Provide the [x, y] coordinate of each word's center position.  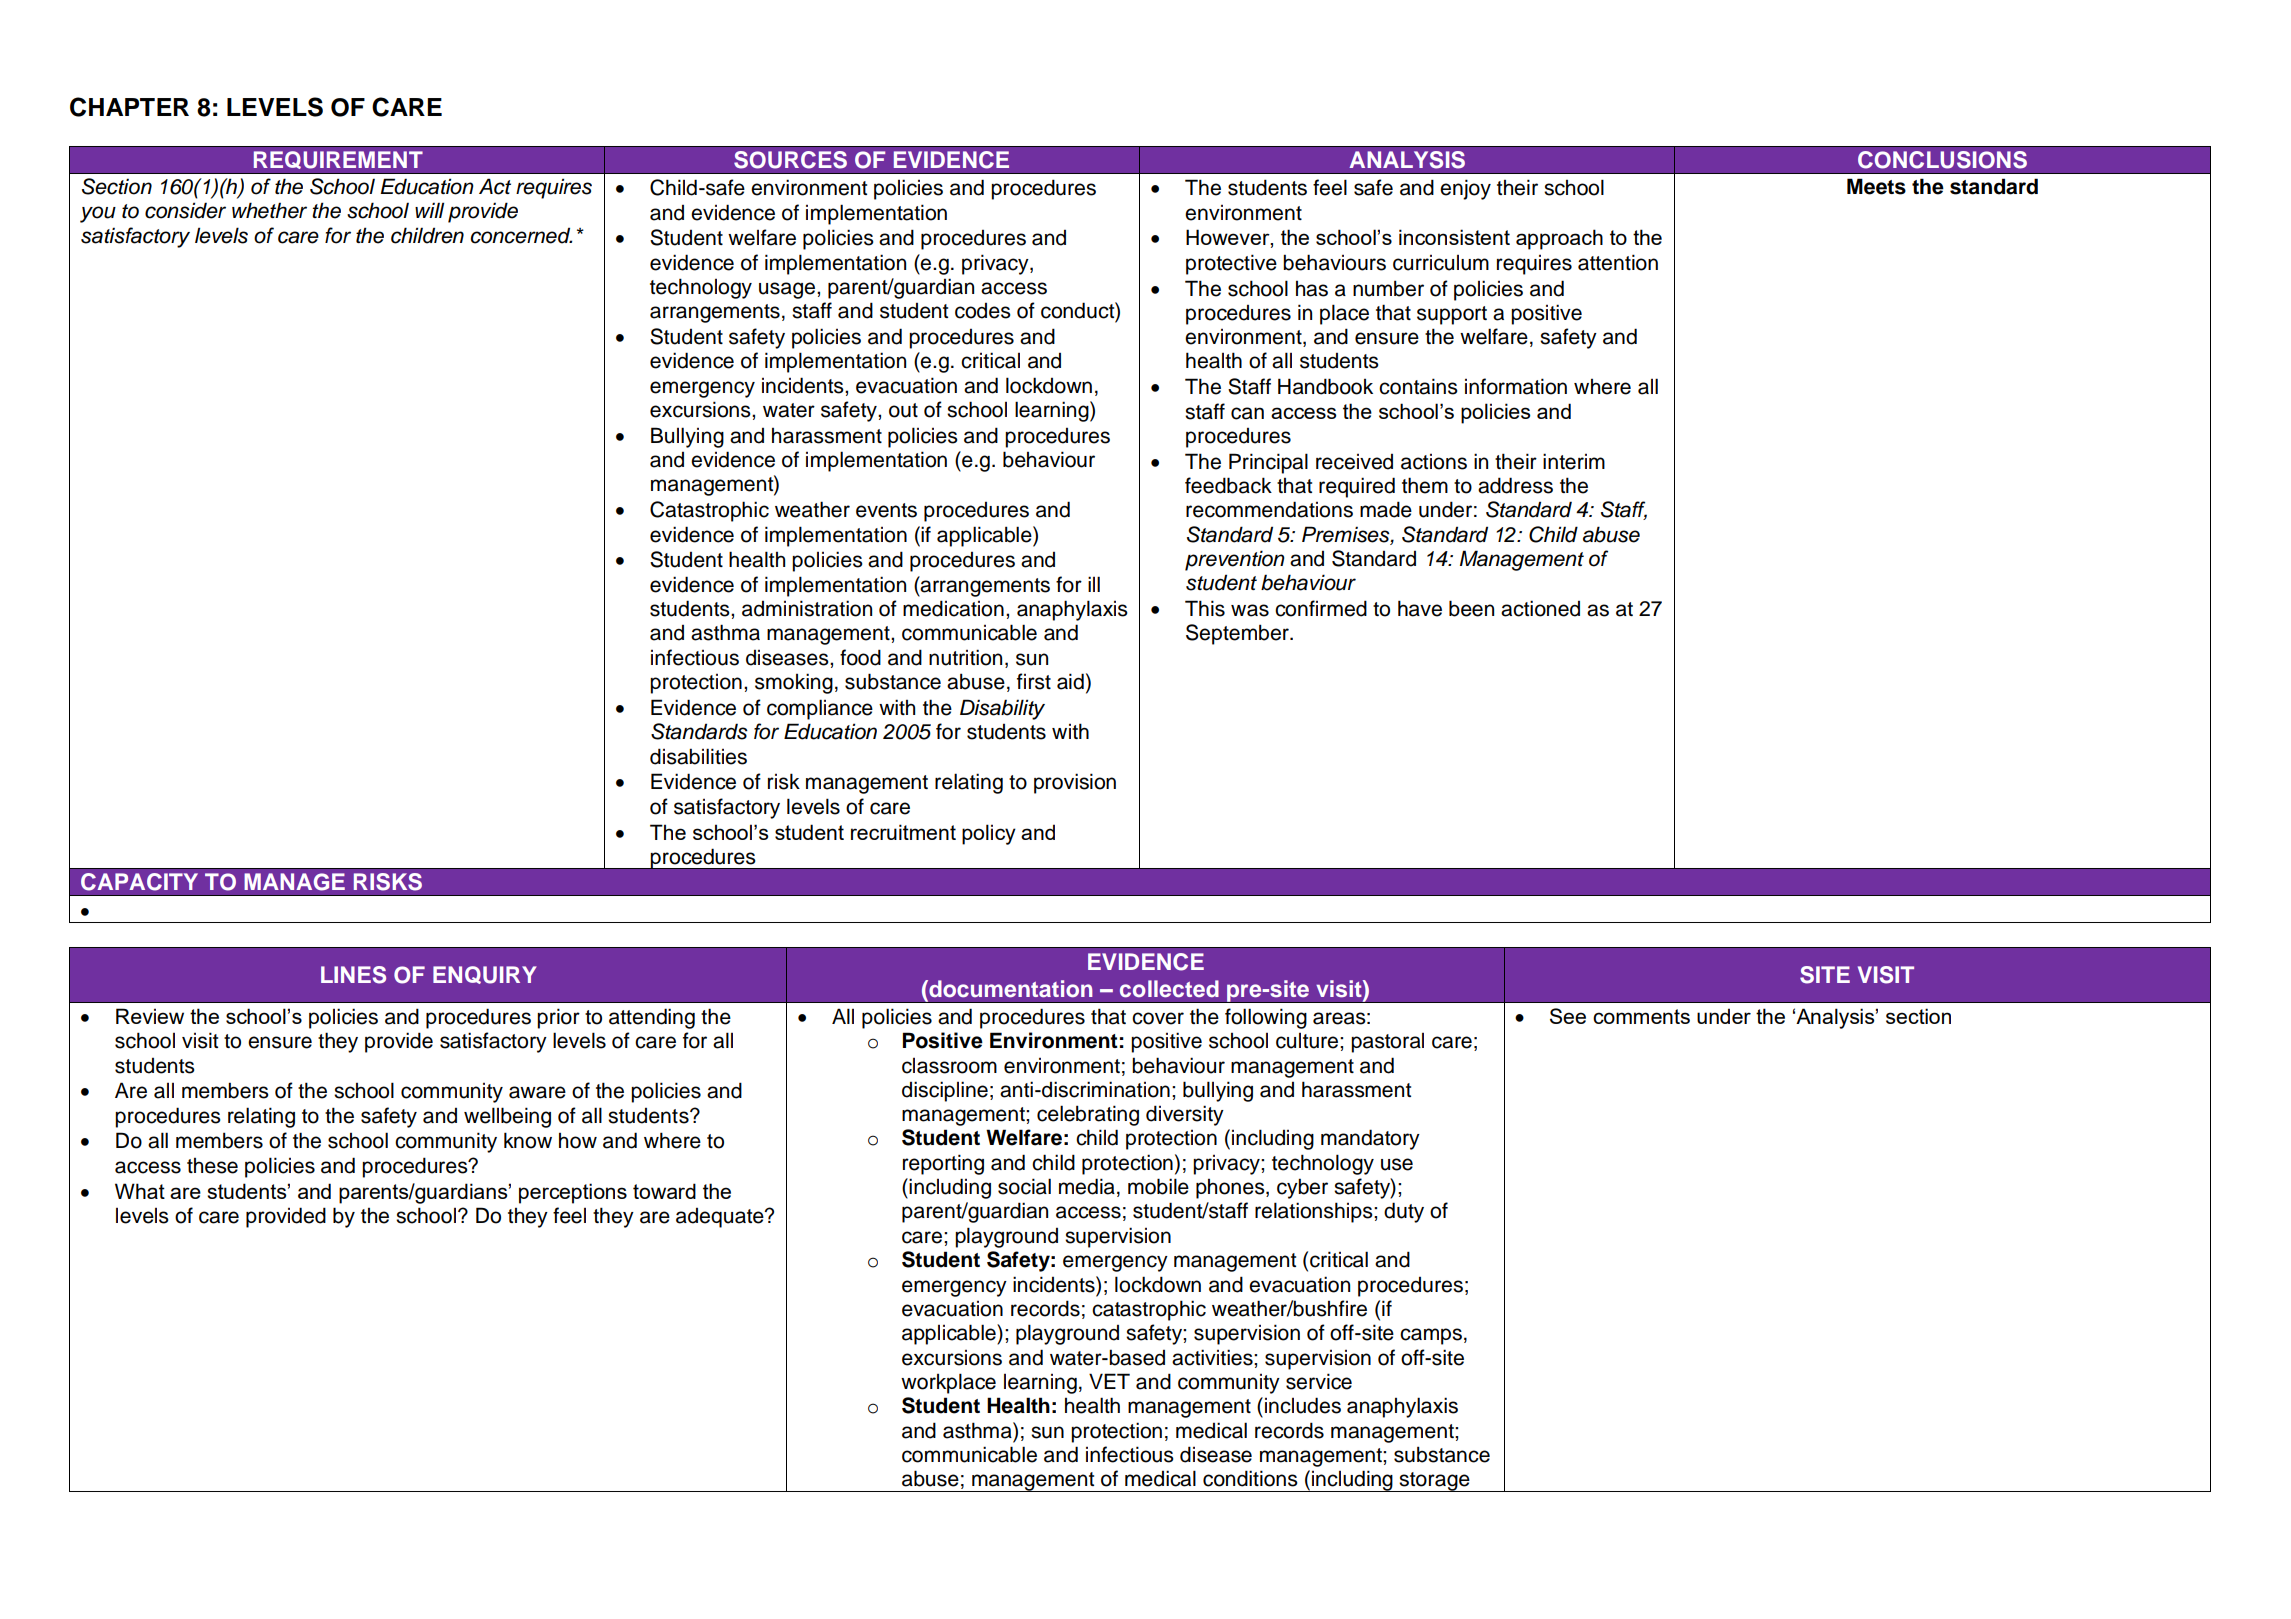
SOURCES [790, 160]
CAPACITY [139, 882]
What [140, 1191]
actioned [1540, 608]
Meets [1876, 186]
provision [1075, 783]
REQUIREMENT [338, 160]
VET [1109, 1381]
